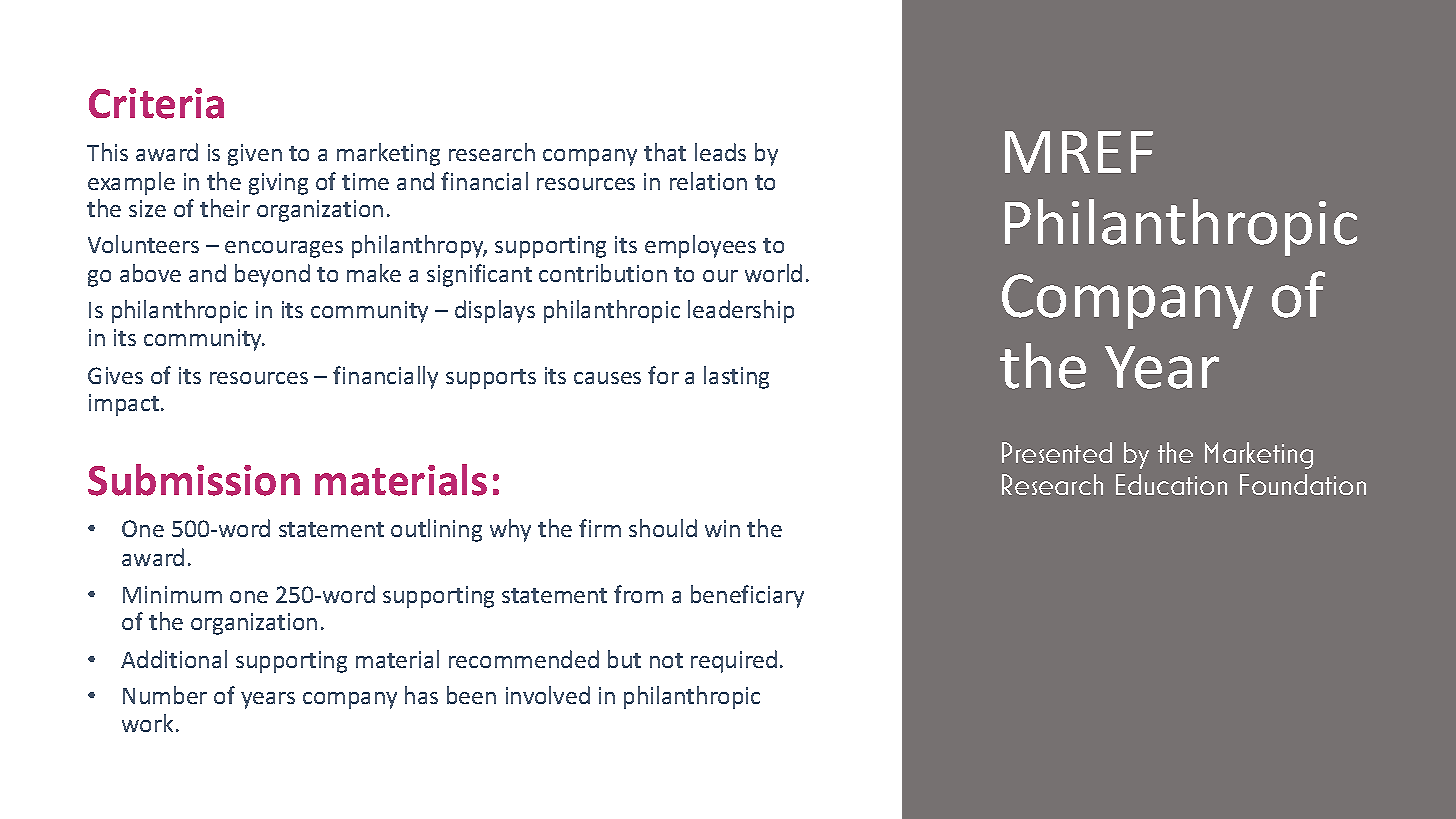  I want to click on impact, so click(124, 405).
